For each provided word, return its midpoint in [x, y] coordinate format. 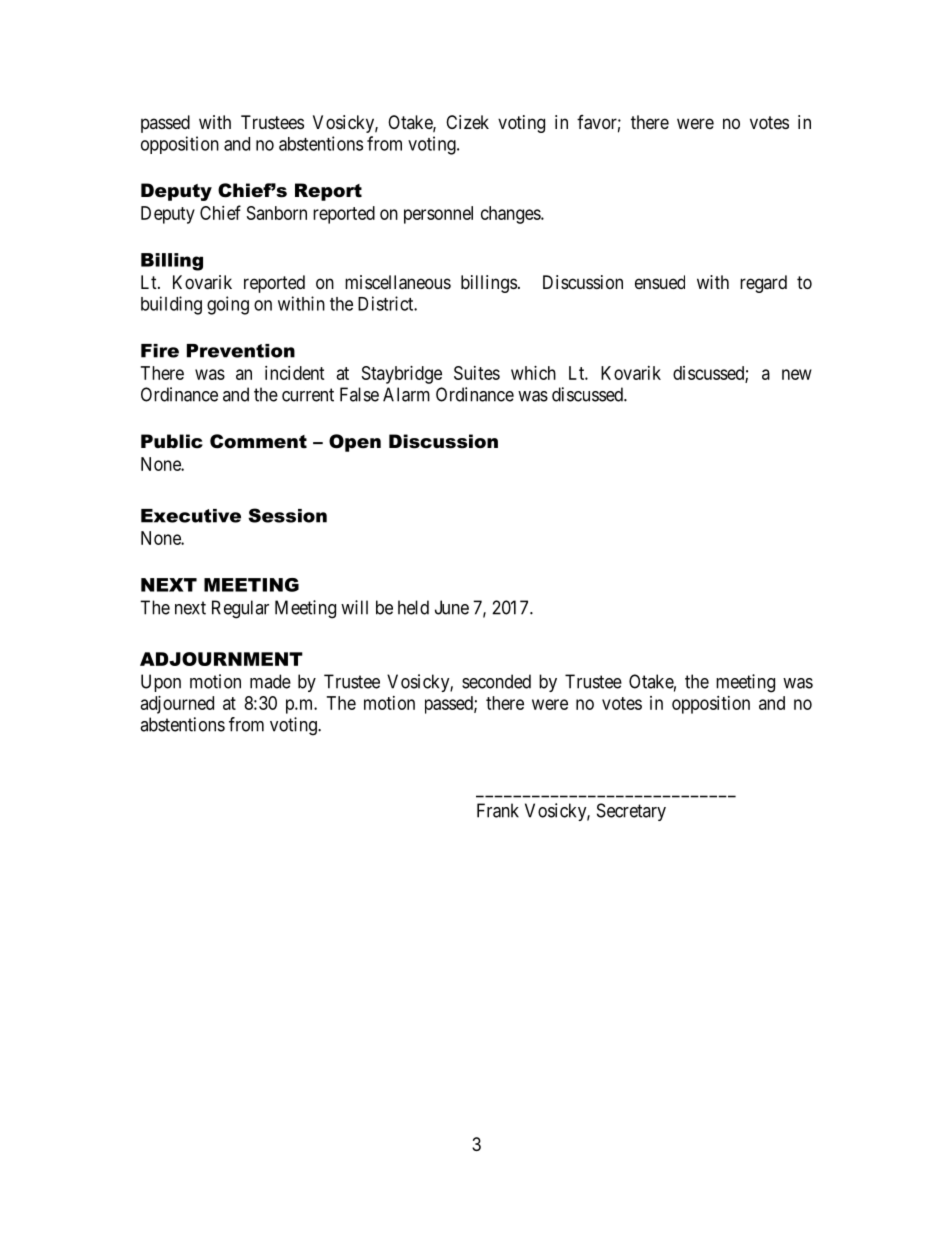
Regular [240, 609]
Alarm [406, 394]
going [228, 305]
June [452, 607]
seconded [496, 681]
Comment [258, 441]
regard [763, 284]
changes [511, 215]
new [797, 374]
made [270, 681]
